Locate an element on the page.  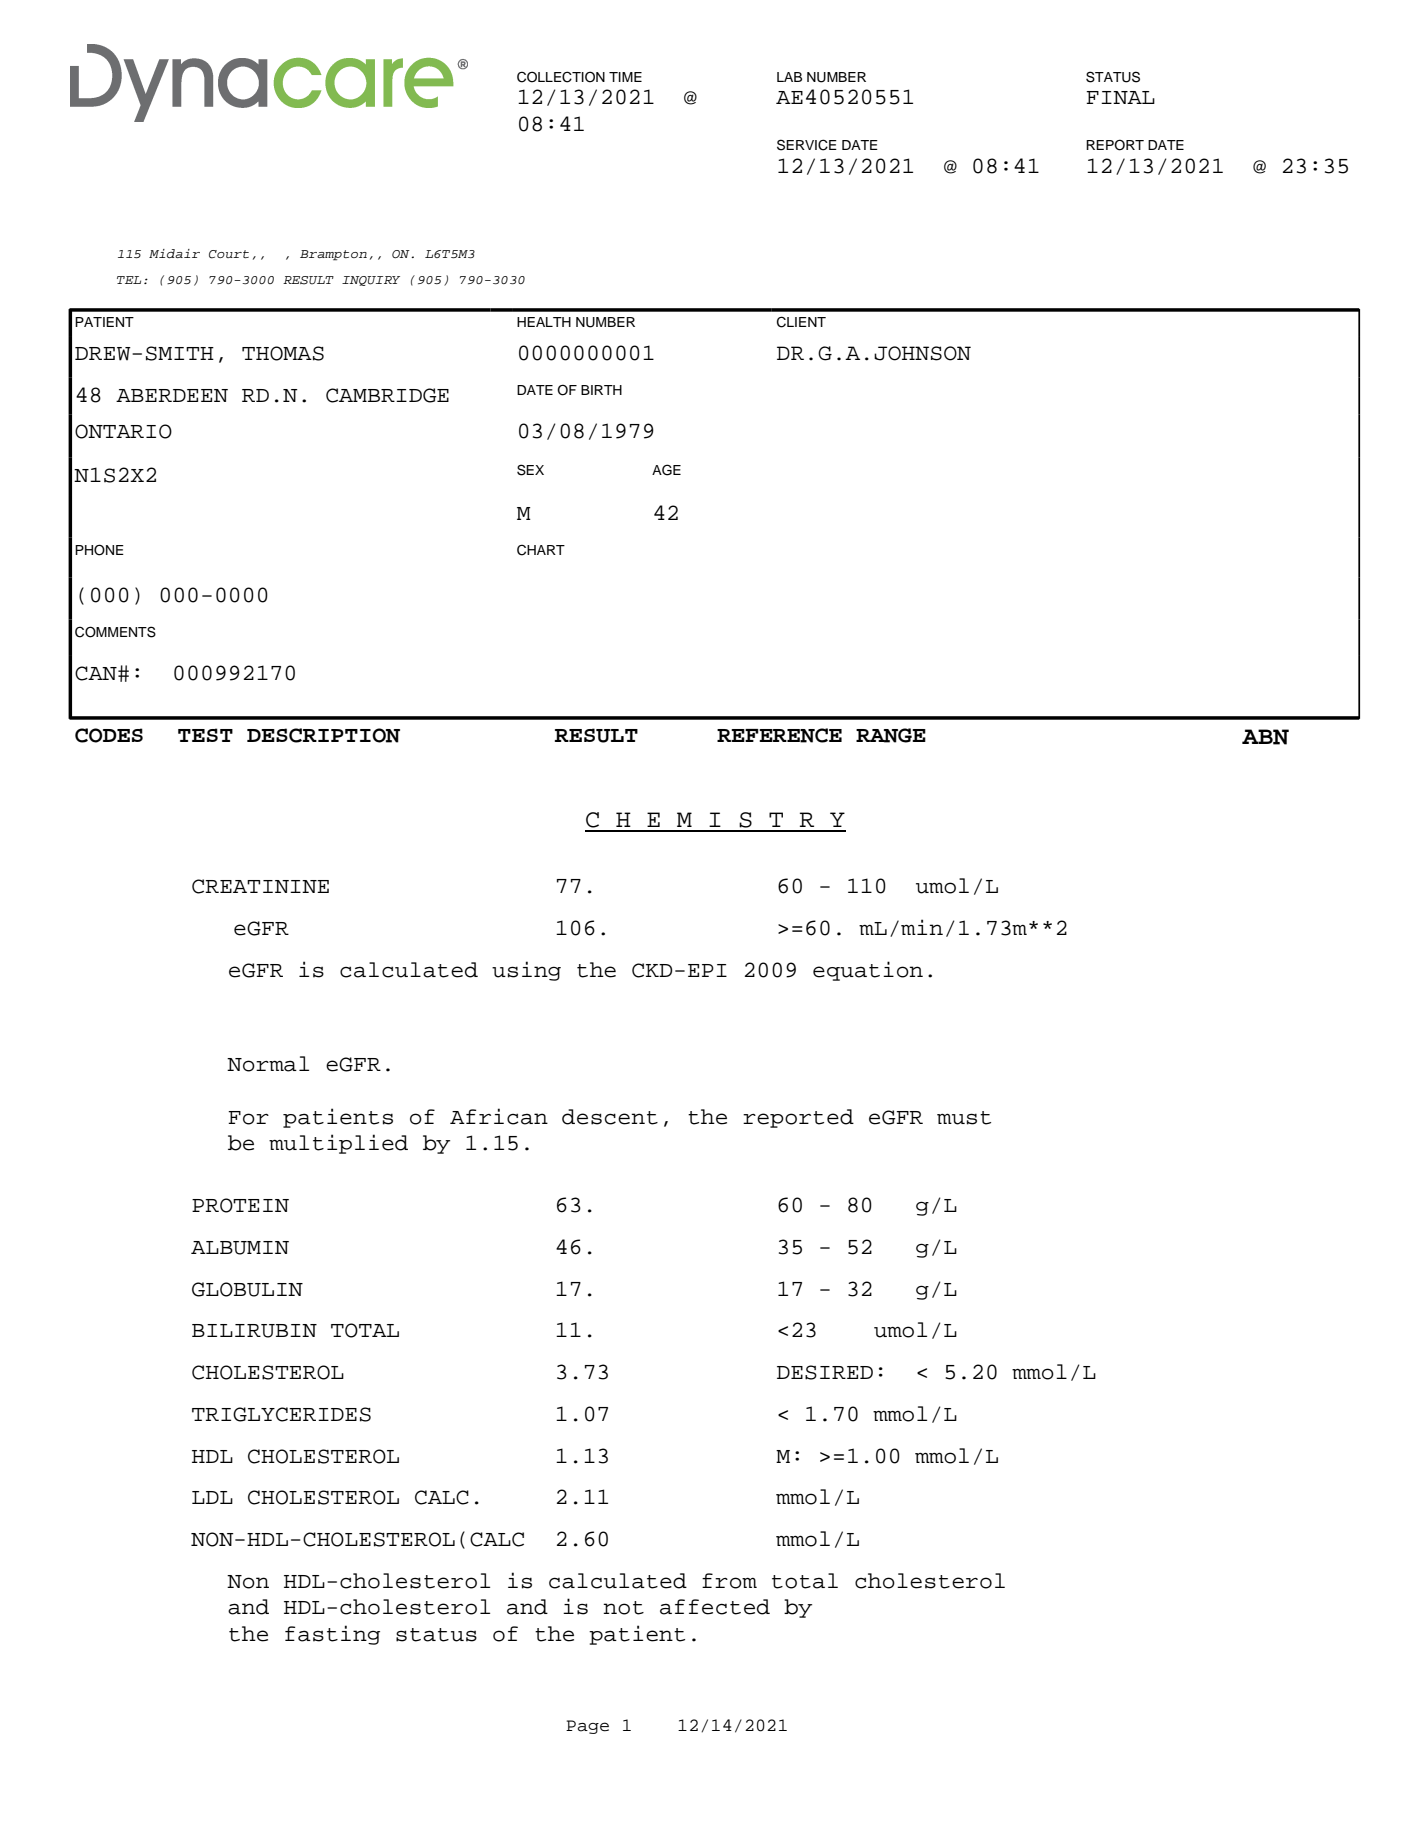
FINAL is located at coordinates (1120, 97).
